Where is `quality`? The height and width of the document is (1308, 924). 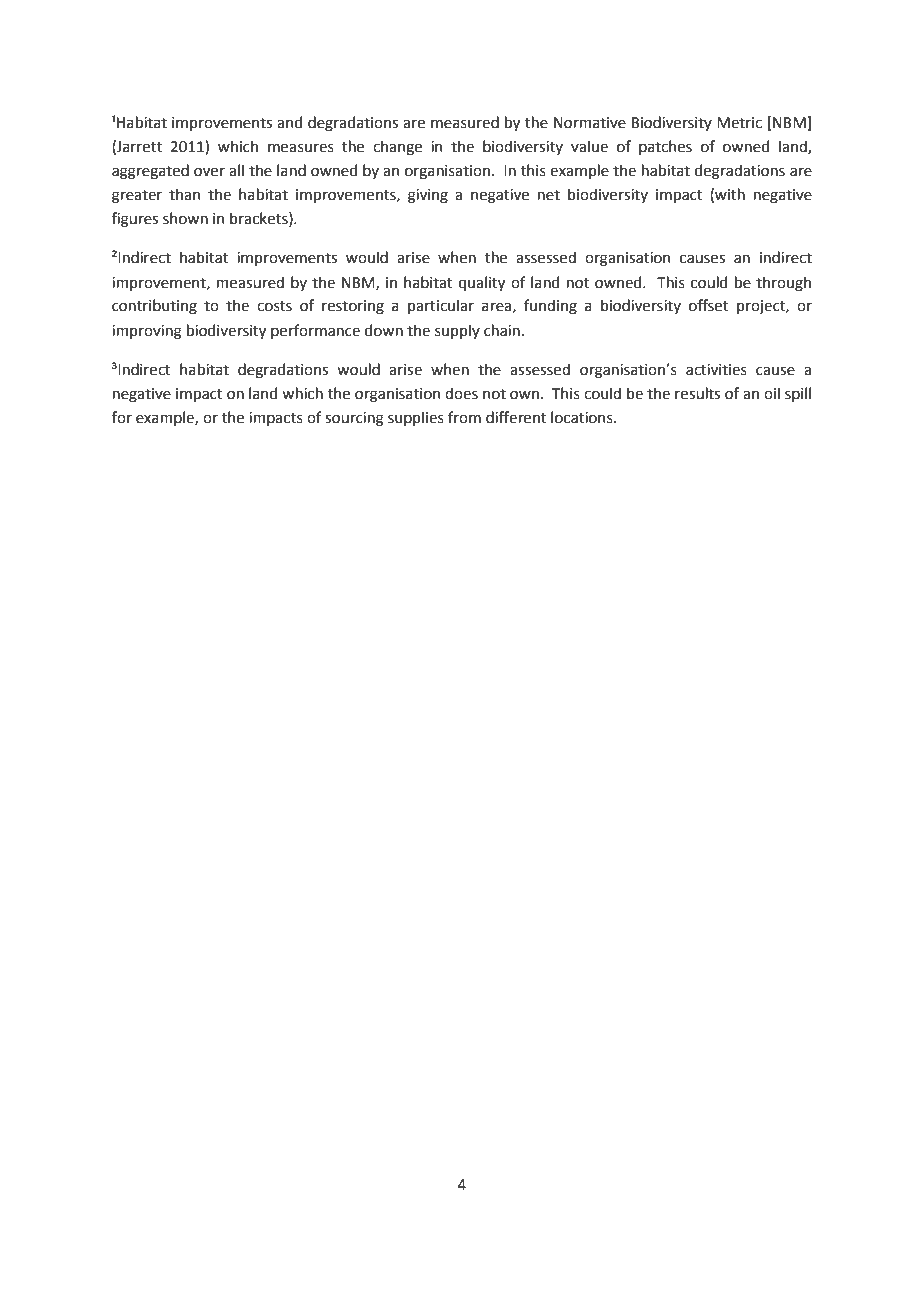 quality is located at coordinates (482, 283).
